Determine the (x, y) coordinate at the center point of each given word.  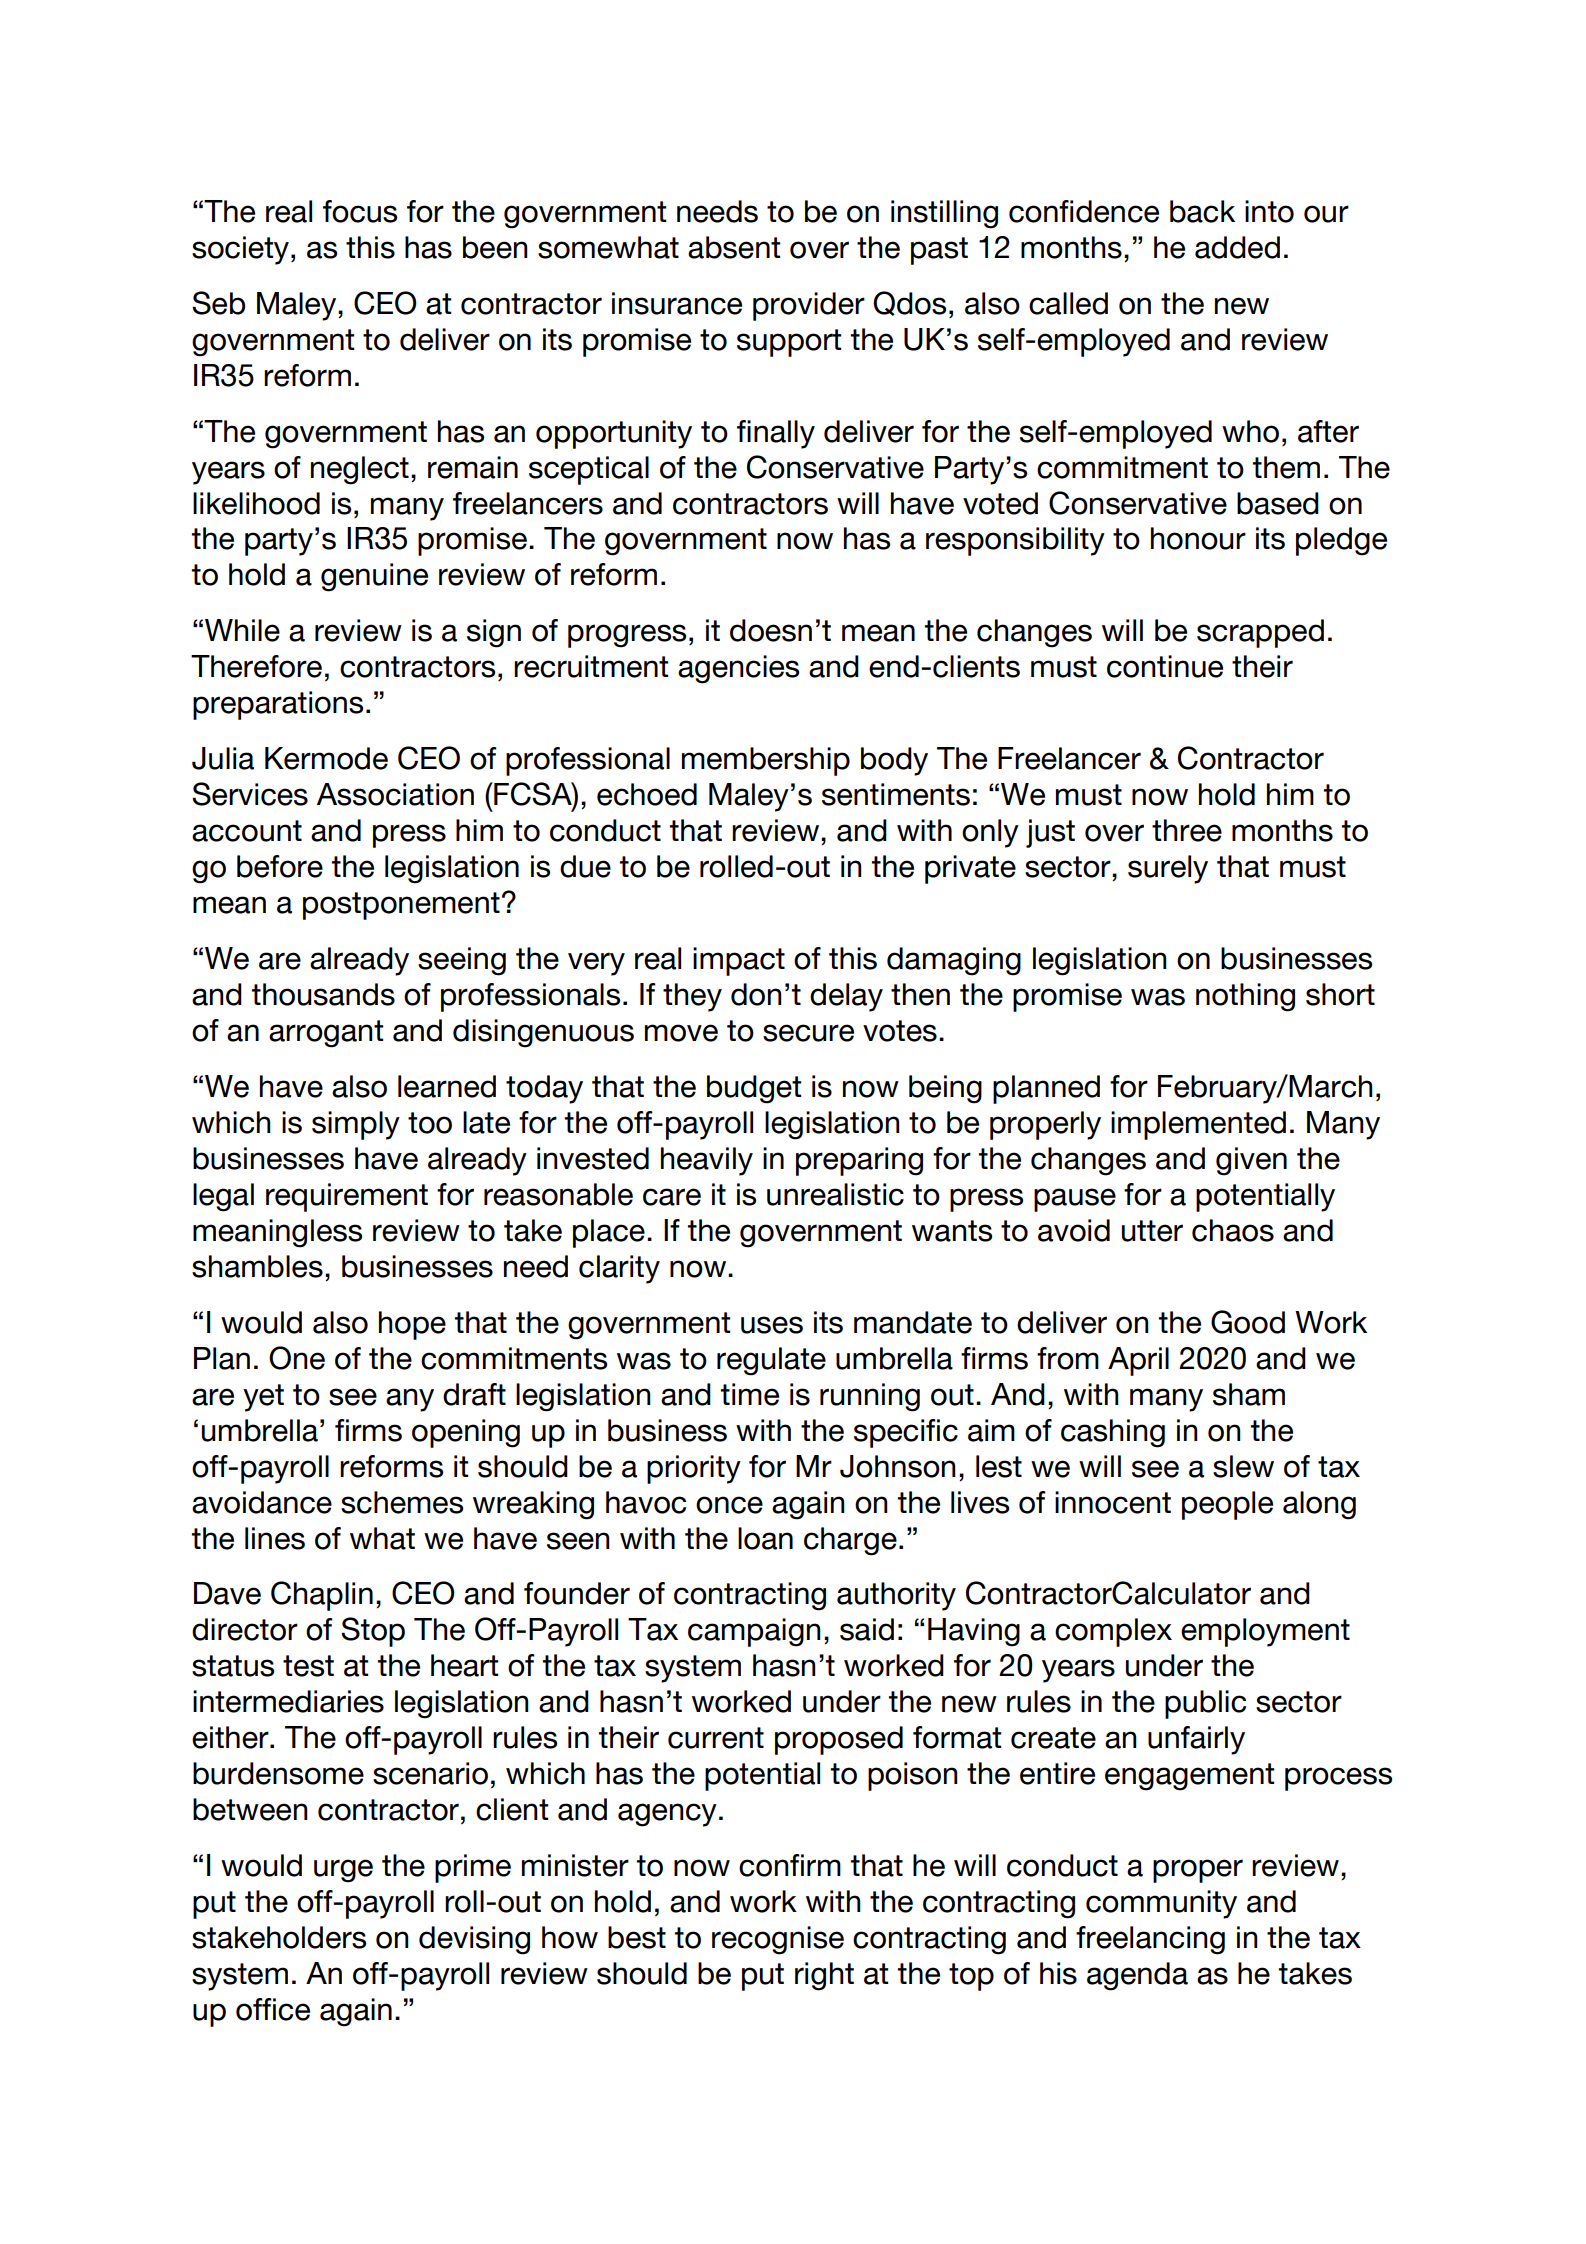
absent (734, 247)
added (1237, 247)
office (273, 2009)
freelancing (1150, 1940)
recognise (778, 1940)
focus (360, 211)
